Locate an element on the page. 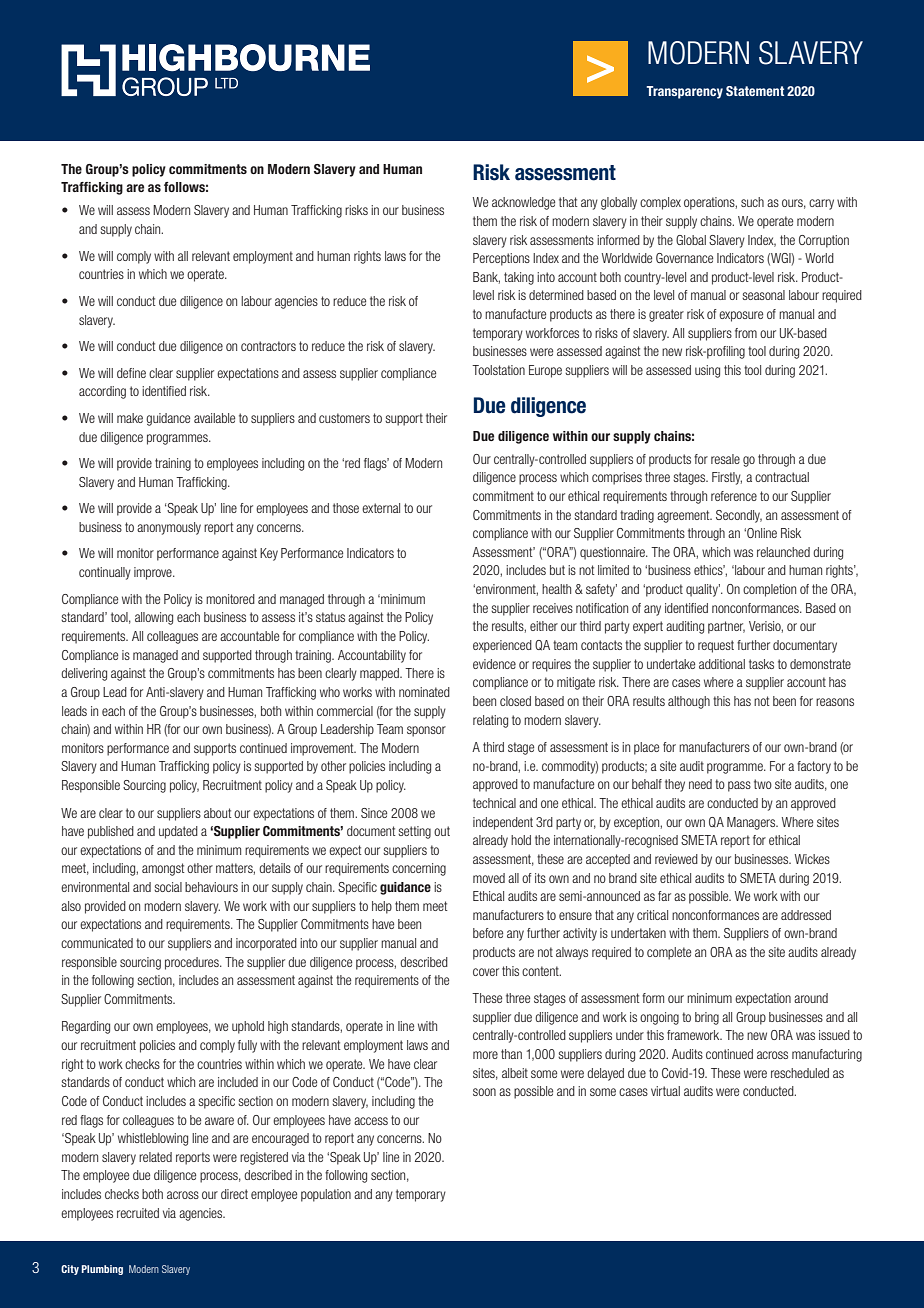 The width and height of the image is (924, 1308). contractors is located at coordinates (268, 346).
